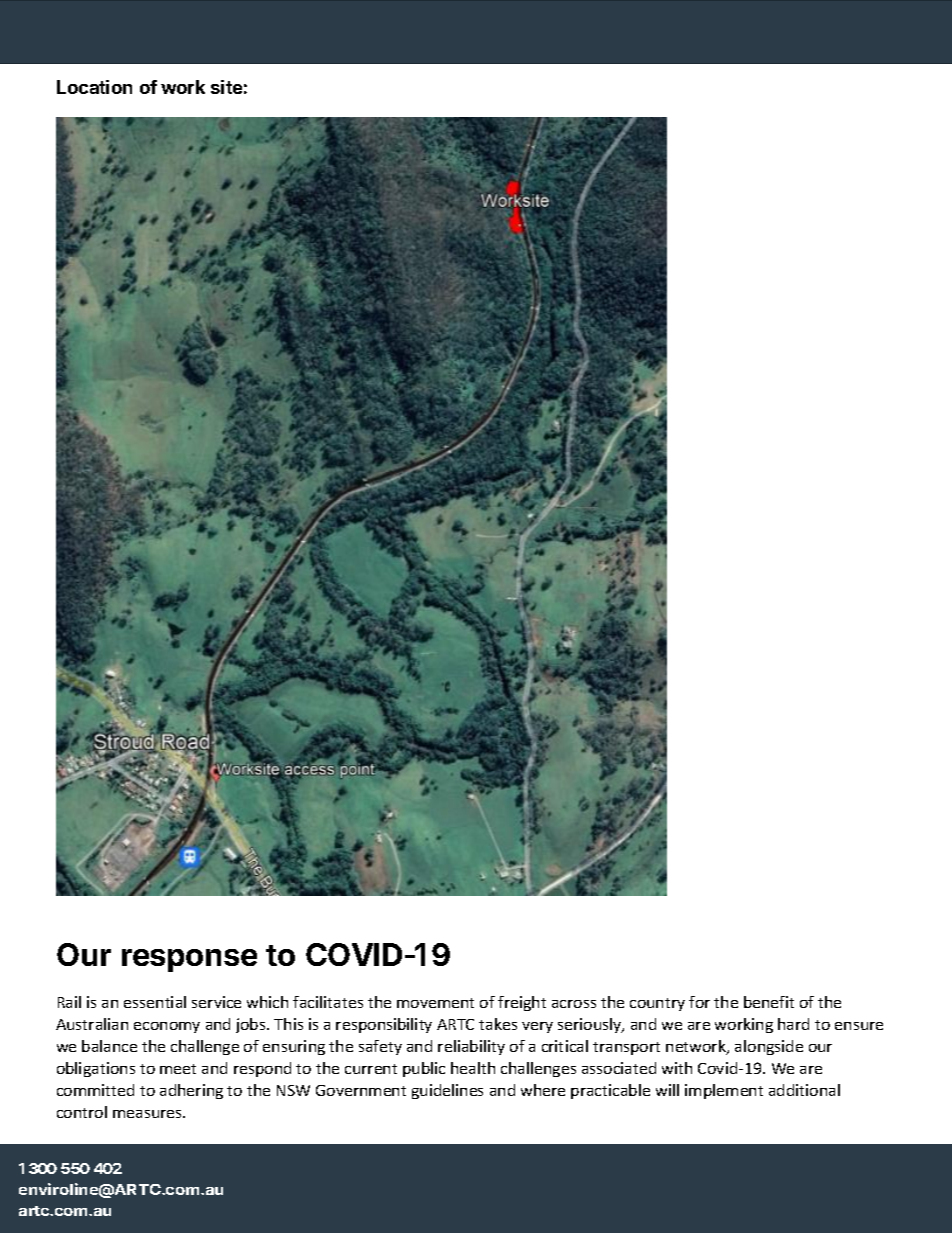 This screenshot has width=952, height=1233. I want to click on meet, so click(178, 1069).
